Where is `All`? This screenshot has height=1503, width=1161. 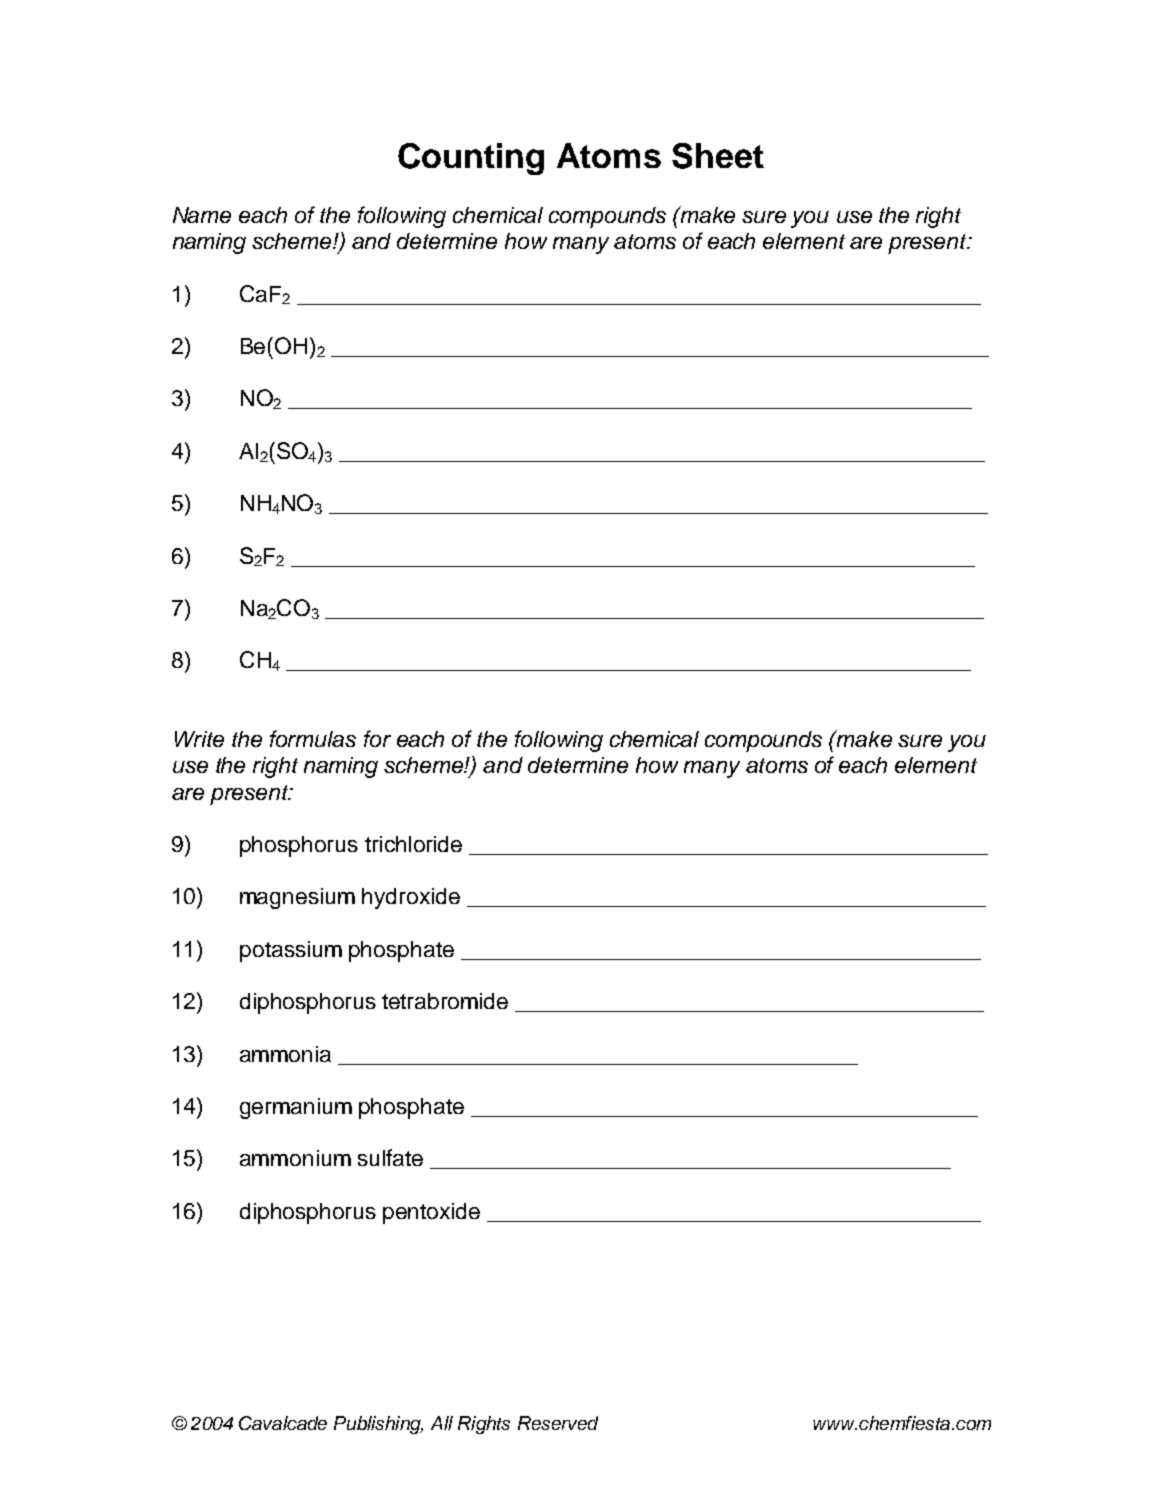 All is located at coordinates (442, 1423).
